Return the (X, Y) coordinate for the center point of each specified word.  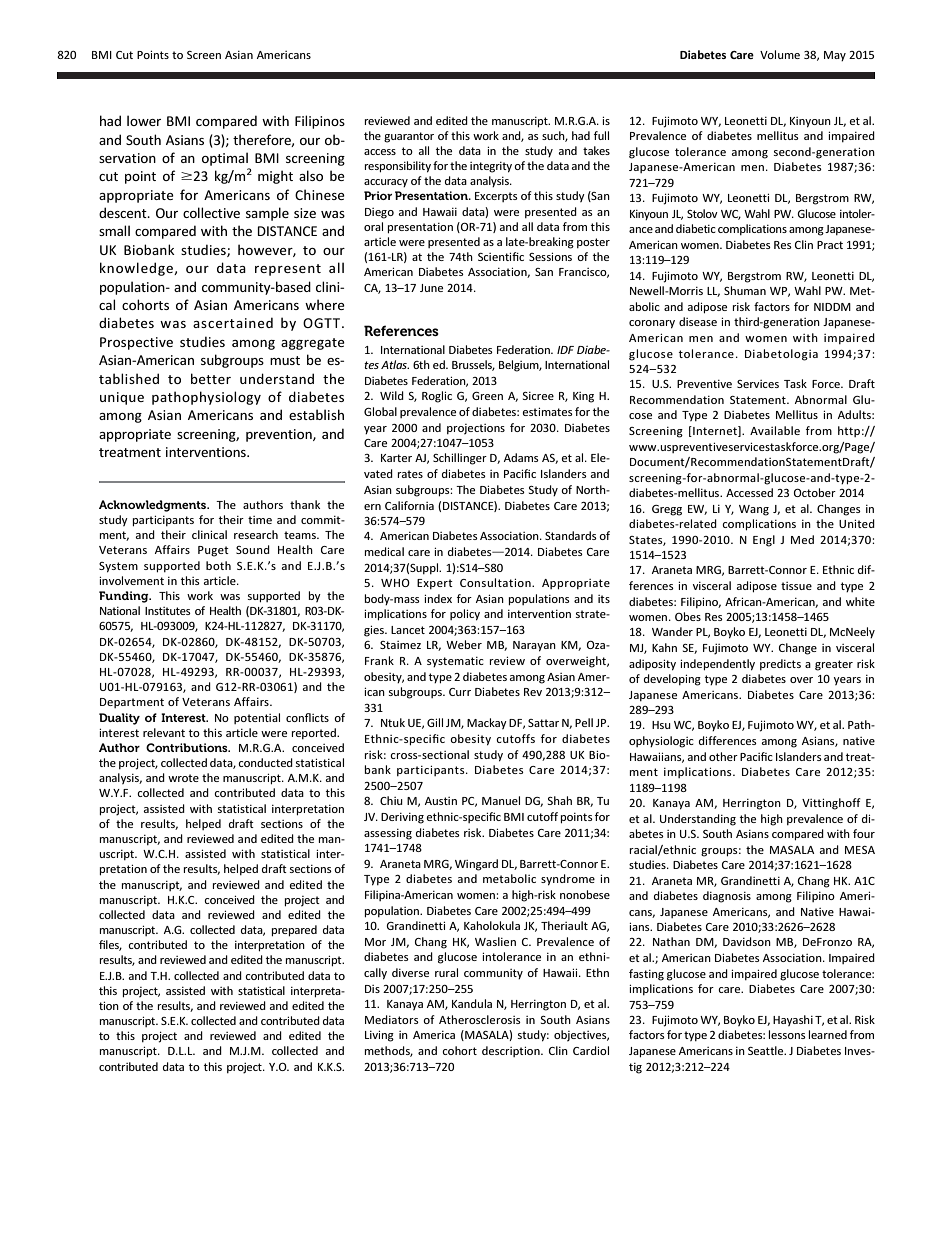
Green (487, 396)
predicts (780, 664)
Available (775, 430)
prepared (294, 931)
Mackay (487, 723)
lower (144, 120)
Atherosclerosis (480, 1019)
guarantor (409, 137)
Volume (780, 54)
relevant (164, 732)
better (211, 378)
